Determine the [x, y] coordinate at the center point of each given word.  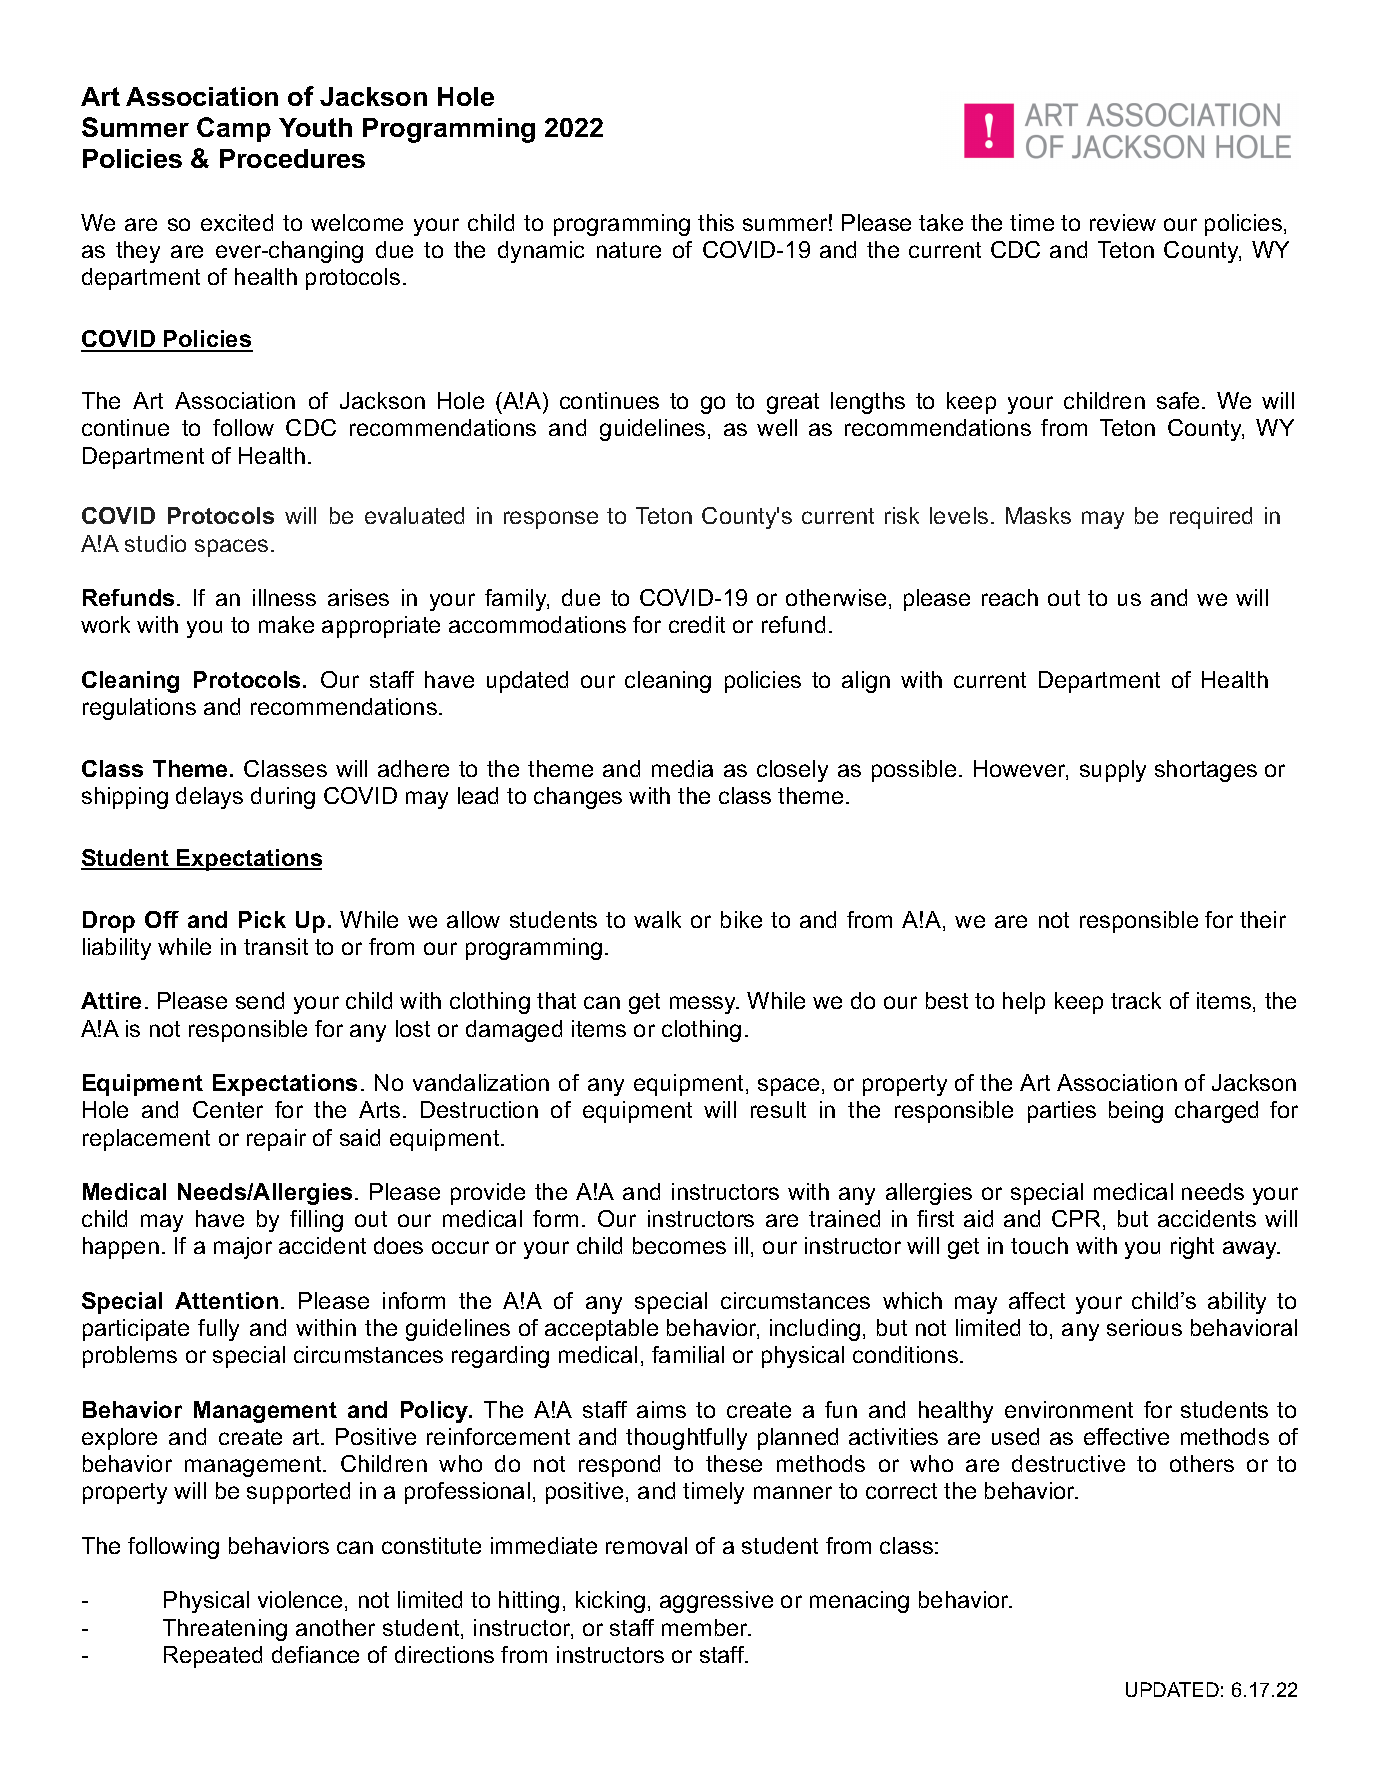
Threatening [225, 1630]
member [706, 1627]
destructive [1068, 1463]
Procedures [292, 158]
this [716, 222]
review [1123, 222]
